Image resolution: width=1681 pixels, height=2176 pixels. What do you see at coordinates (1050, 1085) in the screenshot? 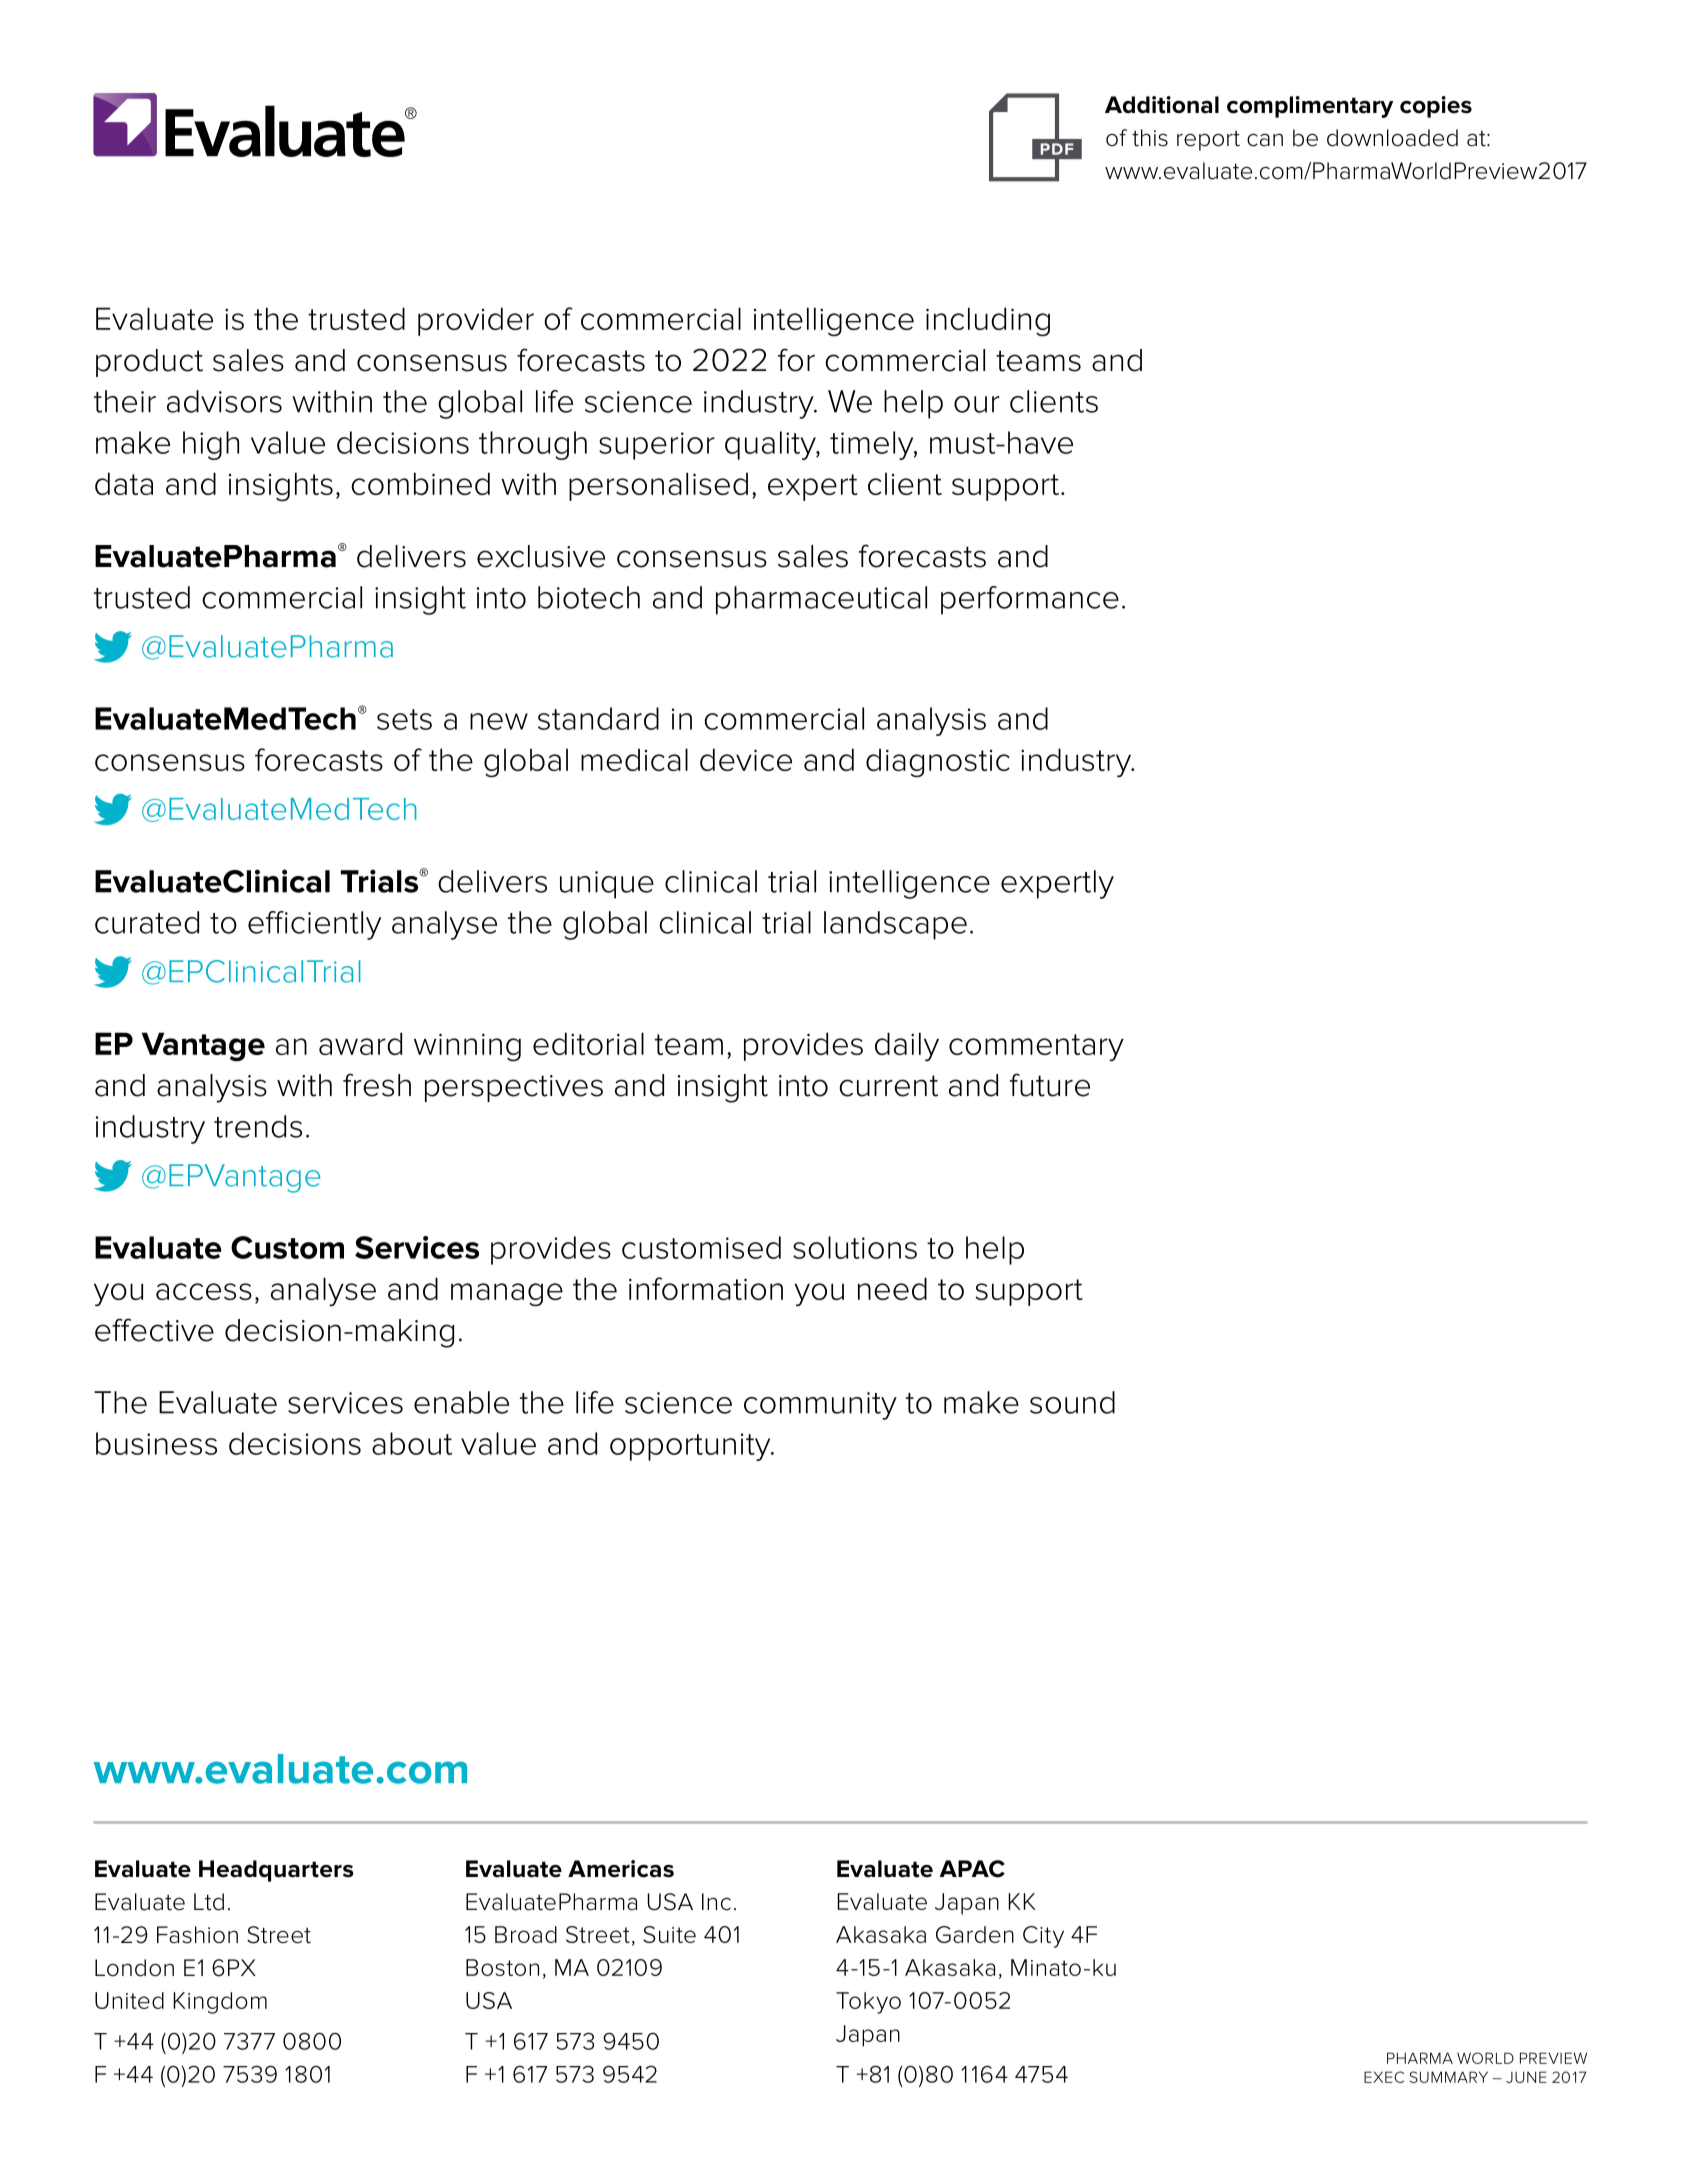
I see `future` at bounding box center [1050, 1085].
